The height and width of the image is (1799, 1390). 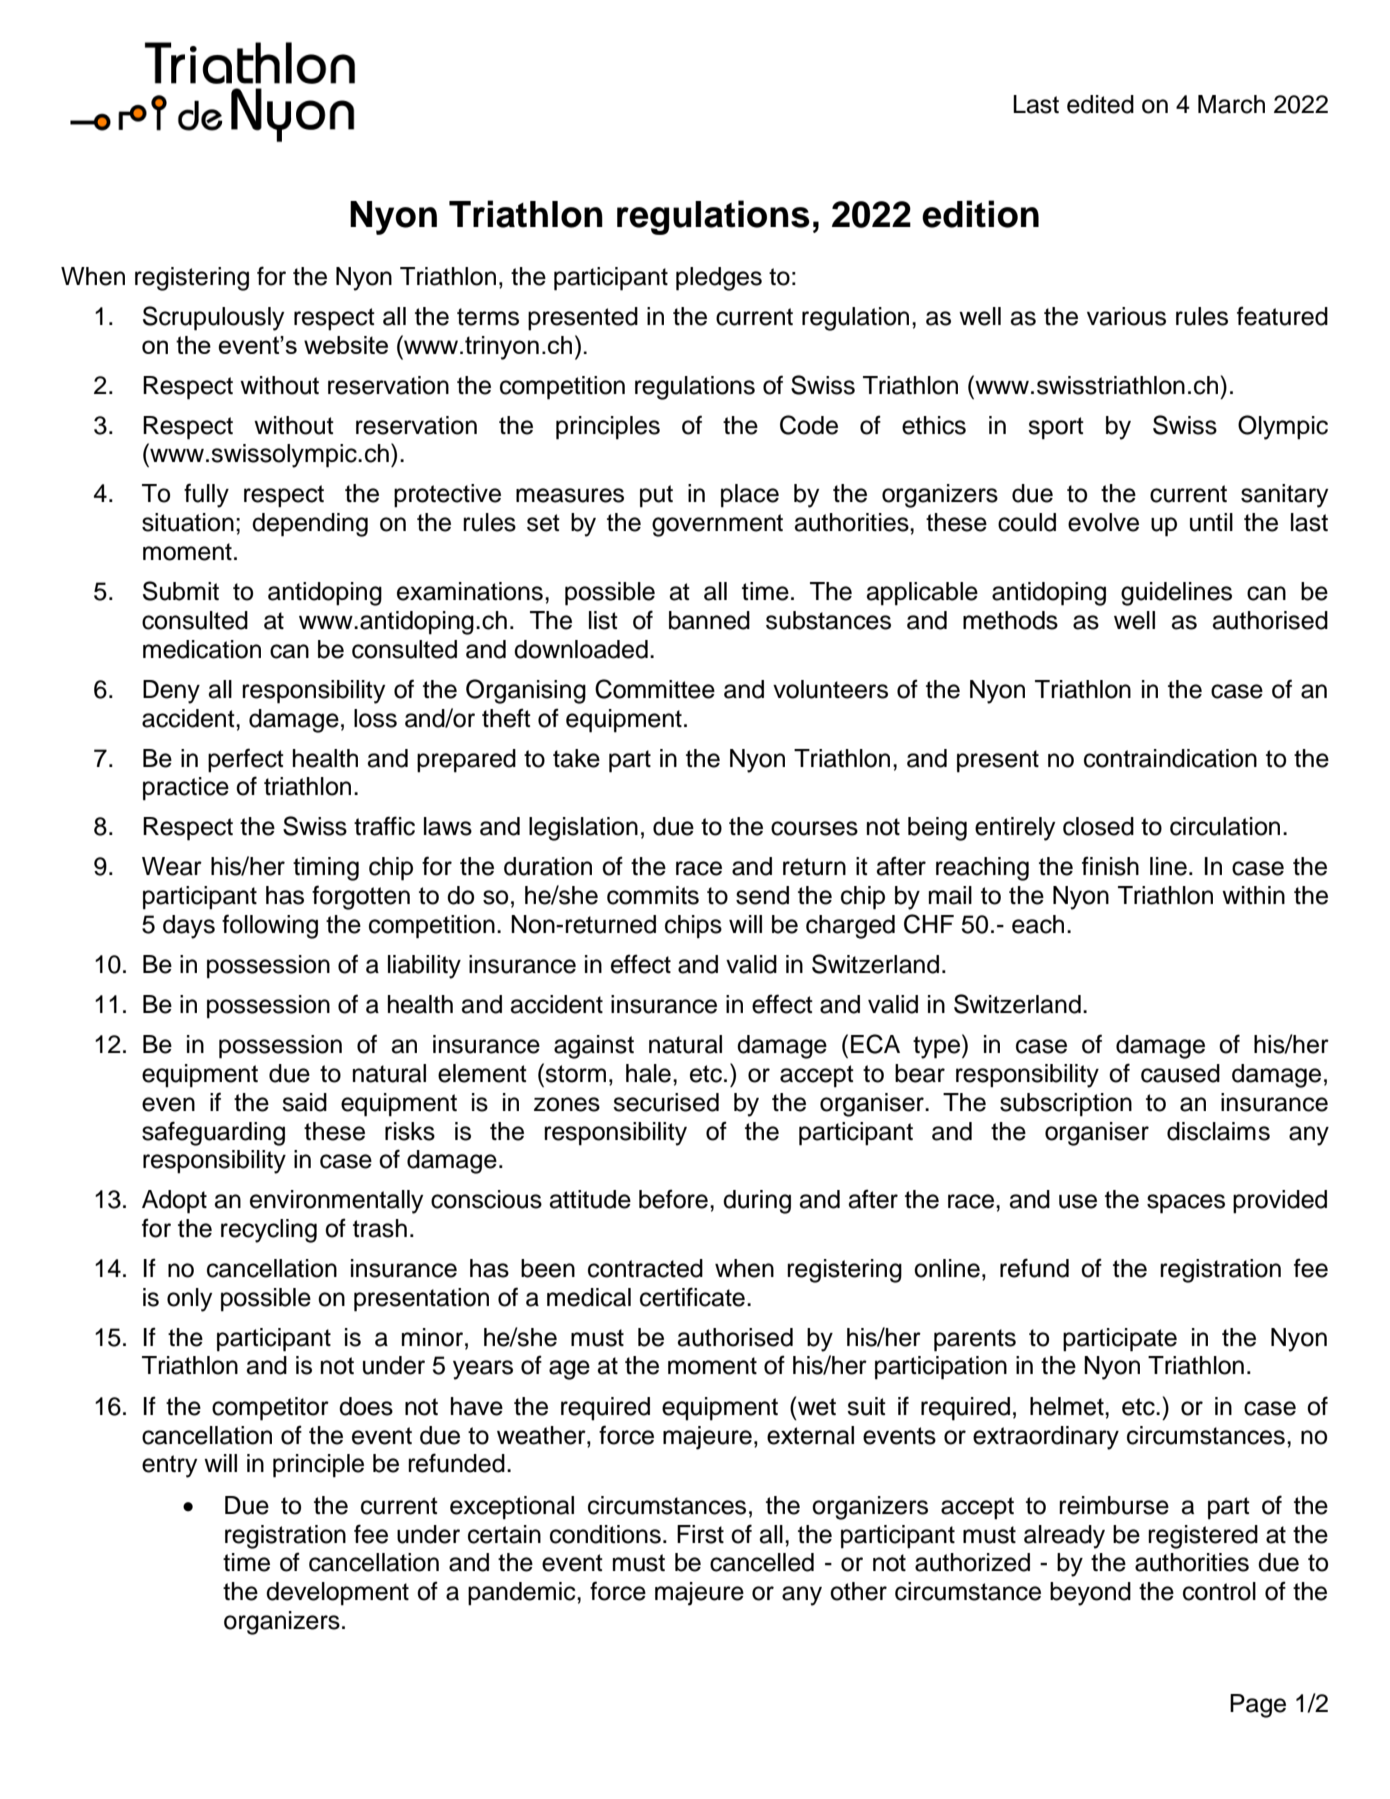 What do you see at coordinates (709, 620) in the image?
I see `banned` at bounding box center [709, 620].
